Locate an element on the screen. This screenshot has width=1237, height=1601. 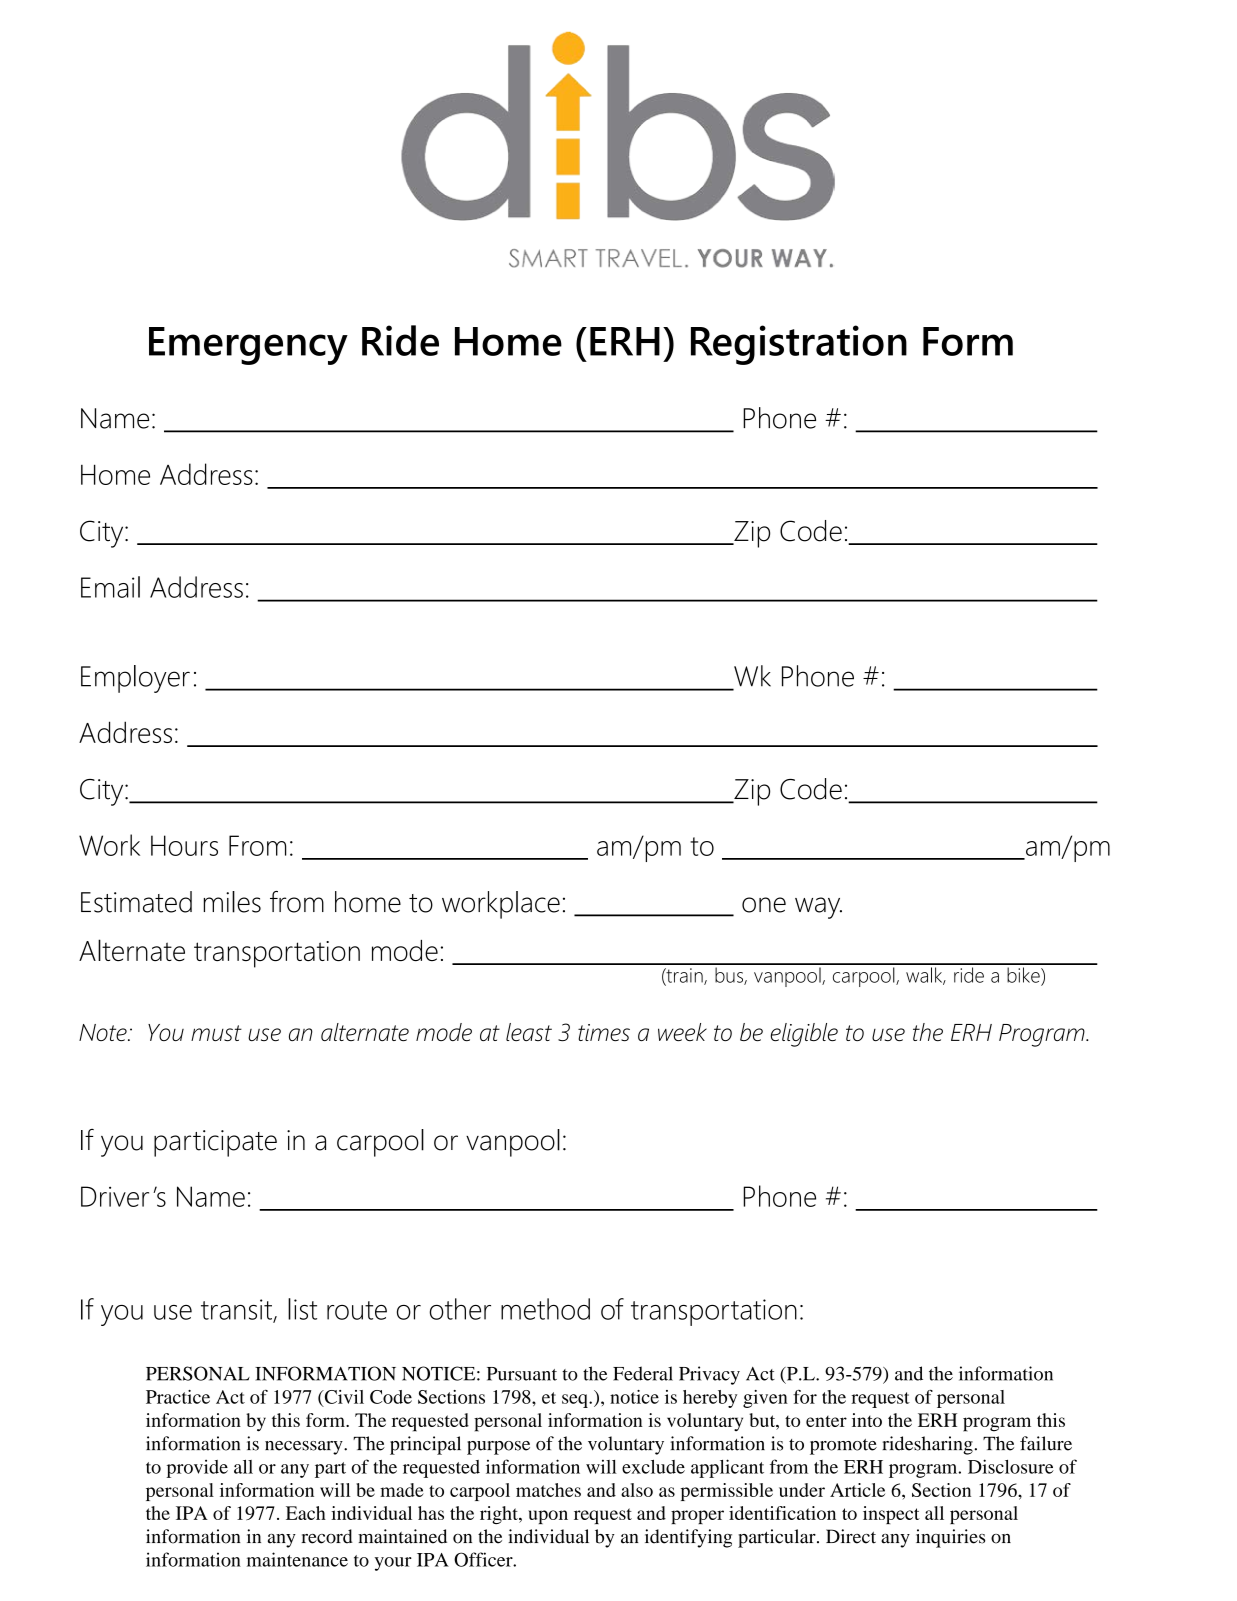
miles is located at coordinates (232, 902).
